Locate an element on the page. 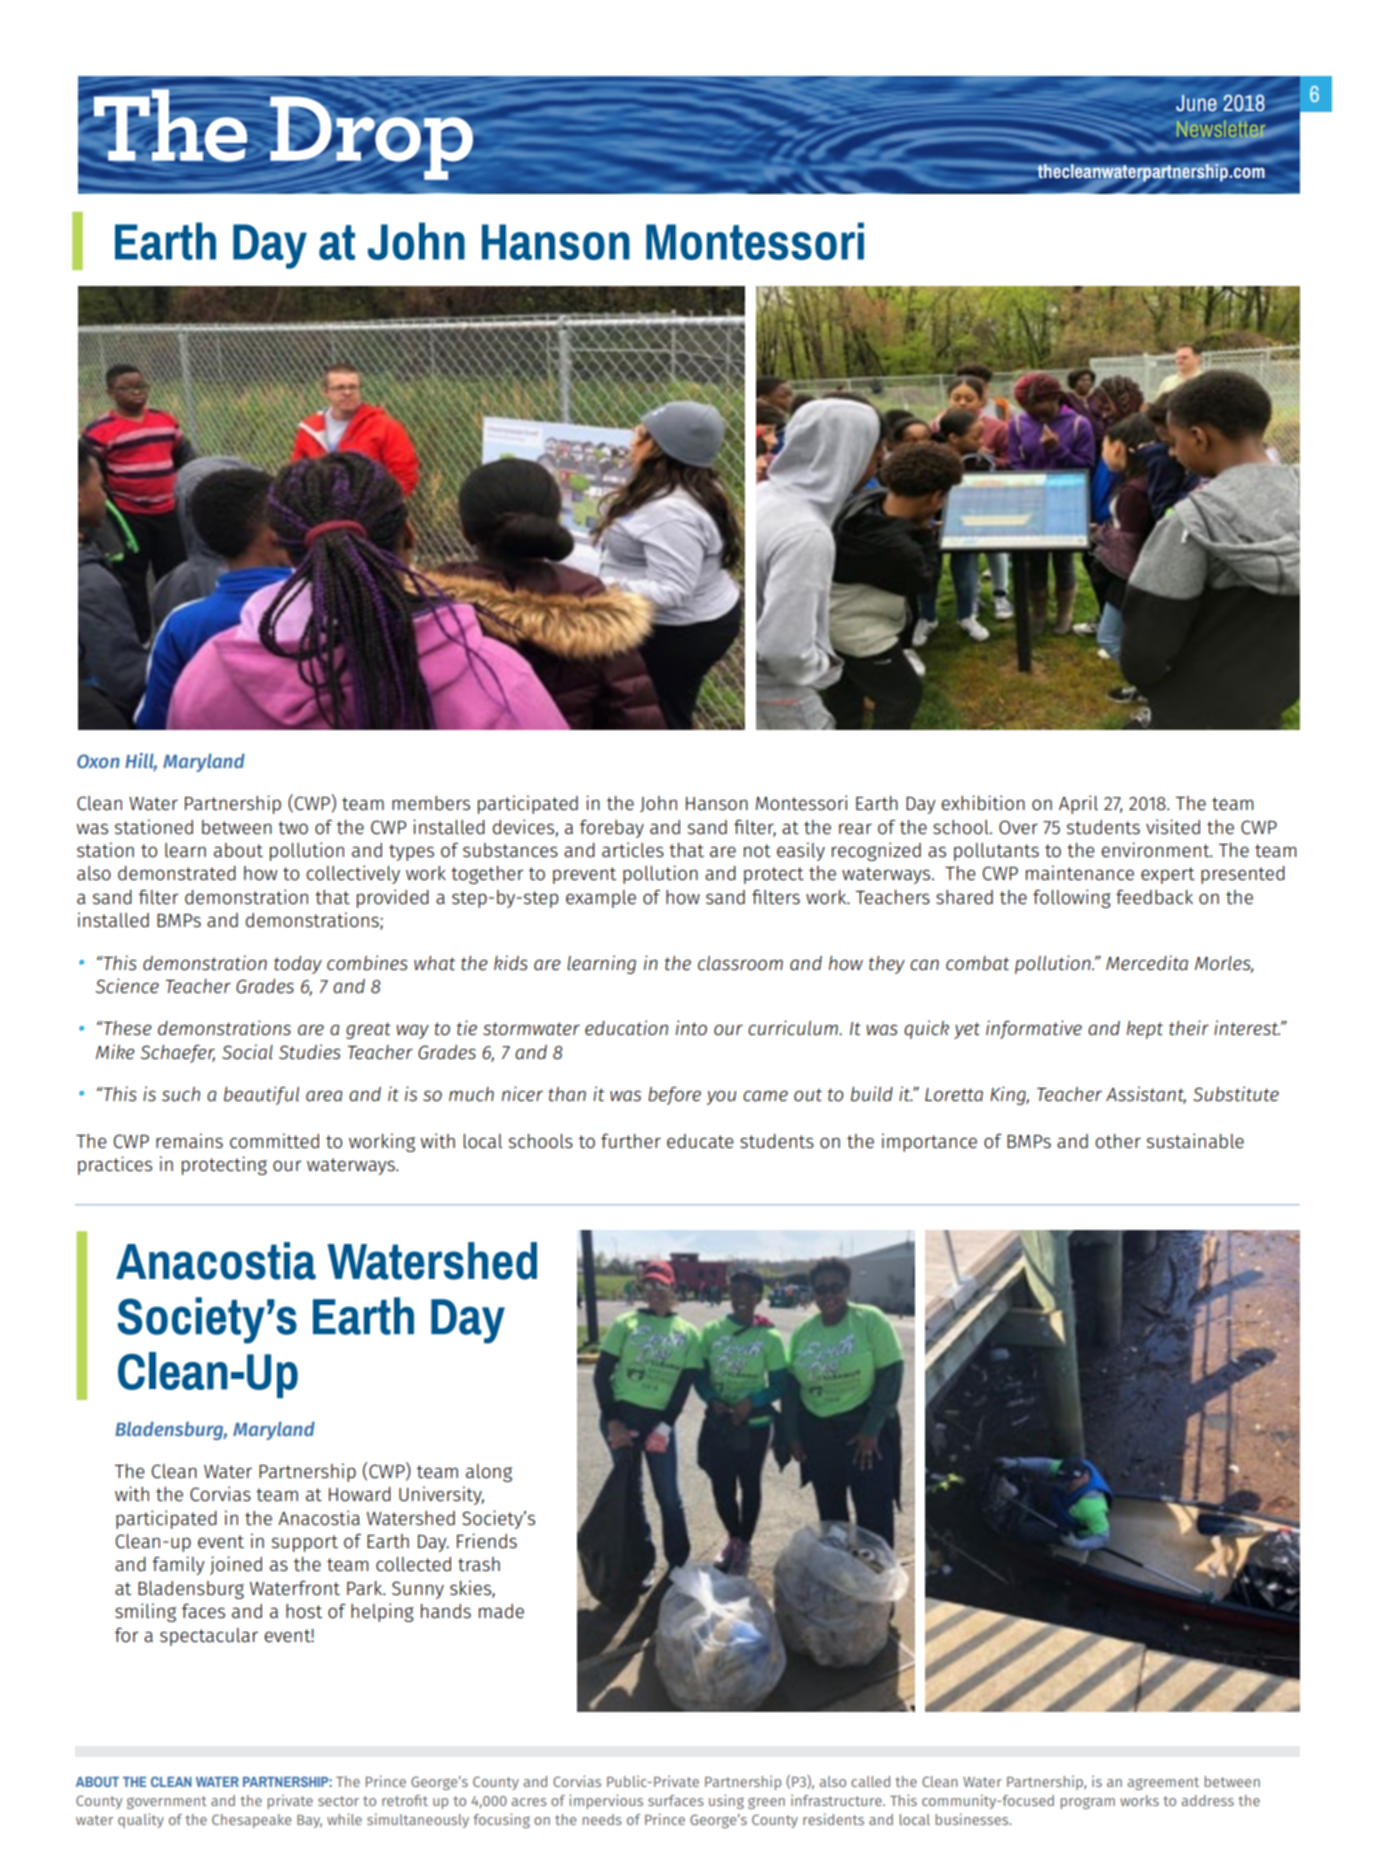 This document has width=1376, height=1873. impervious is located at coordinates (606, 1801).
